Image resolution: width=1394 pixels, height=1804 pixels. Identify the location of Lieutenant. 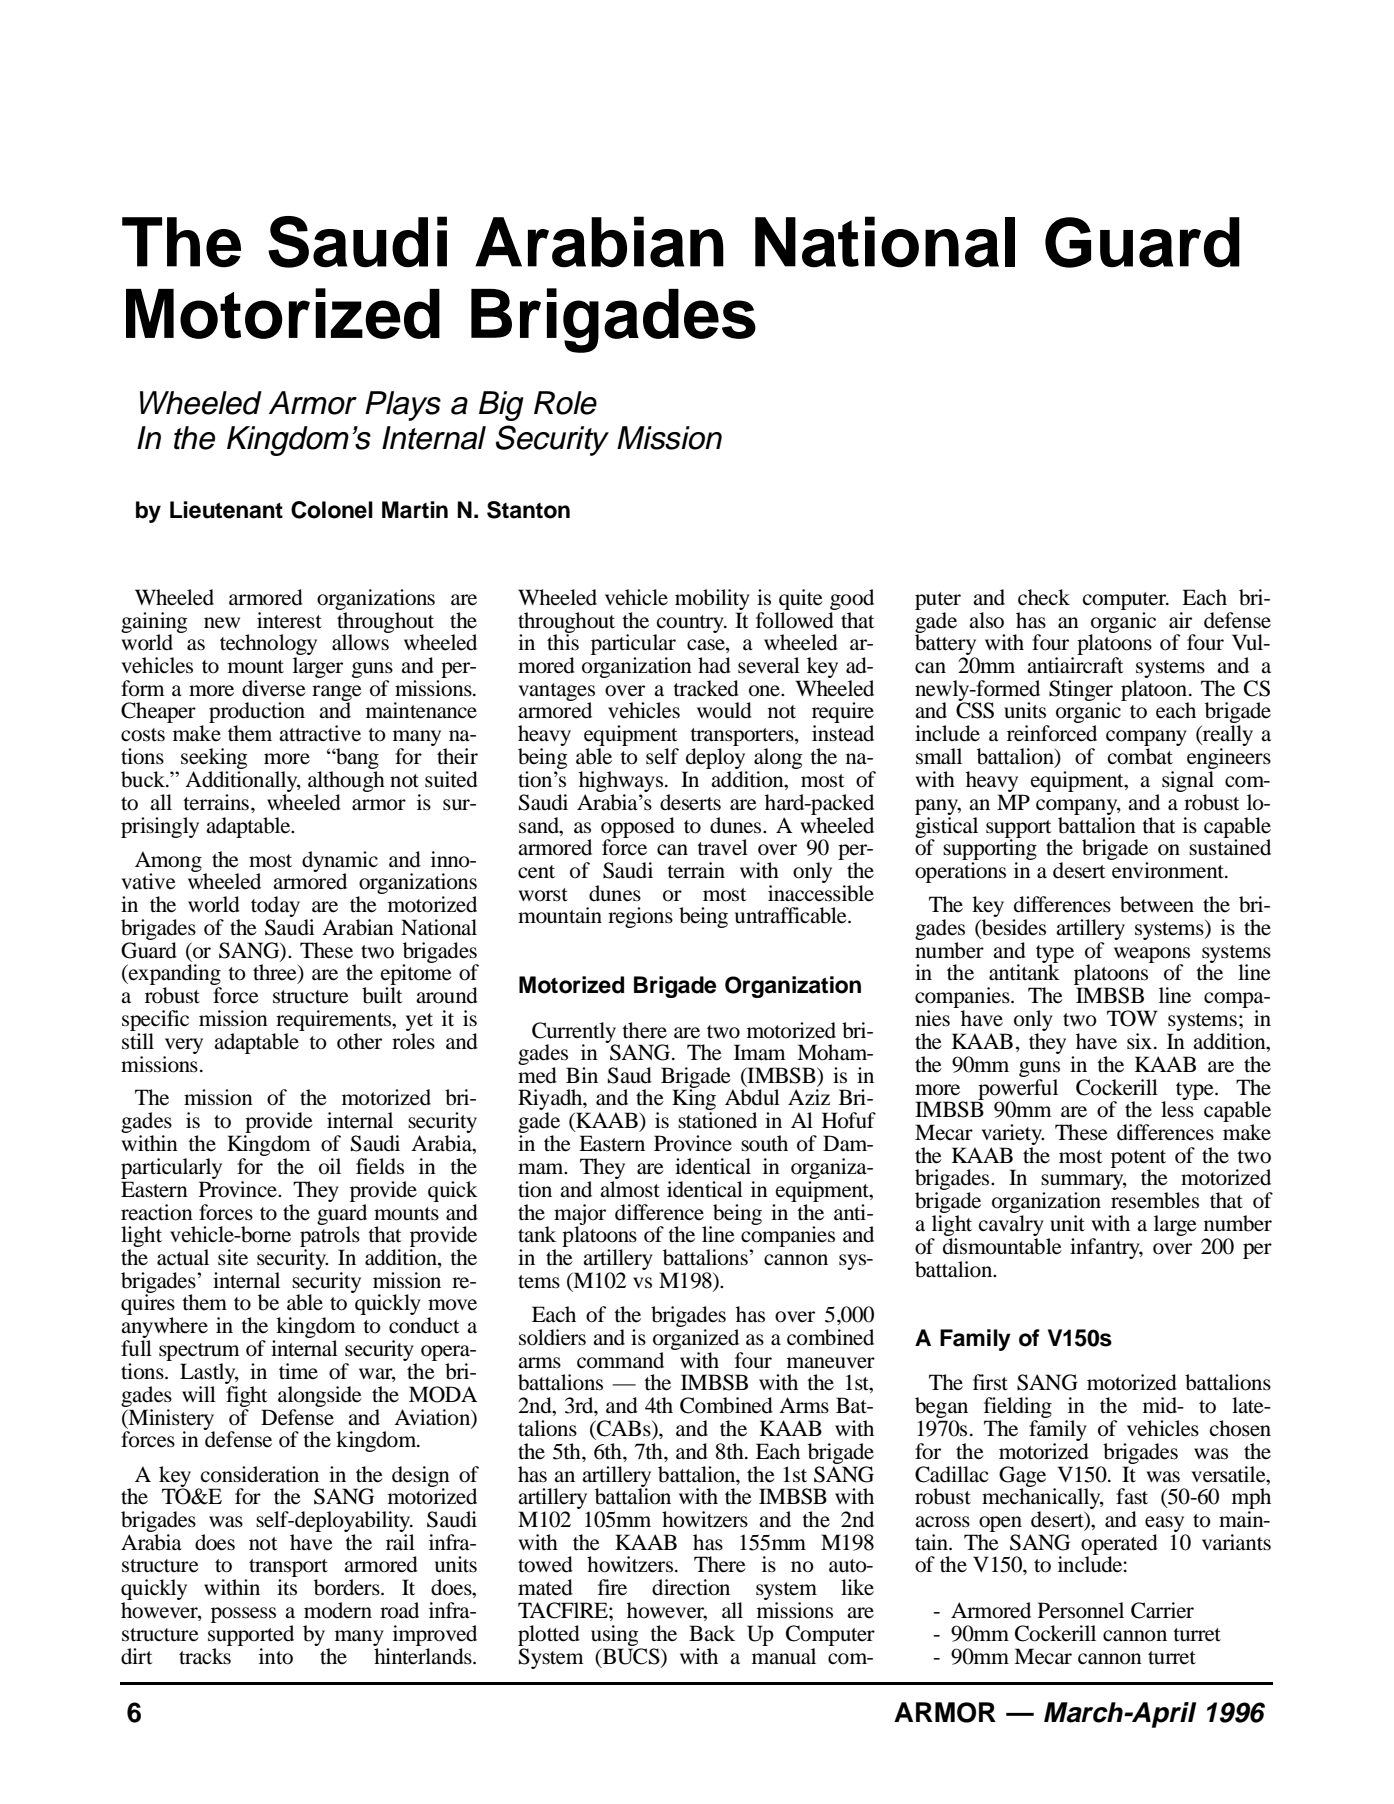
(226, 510).
